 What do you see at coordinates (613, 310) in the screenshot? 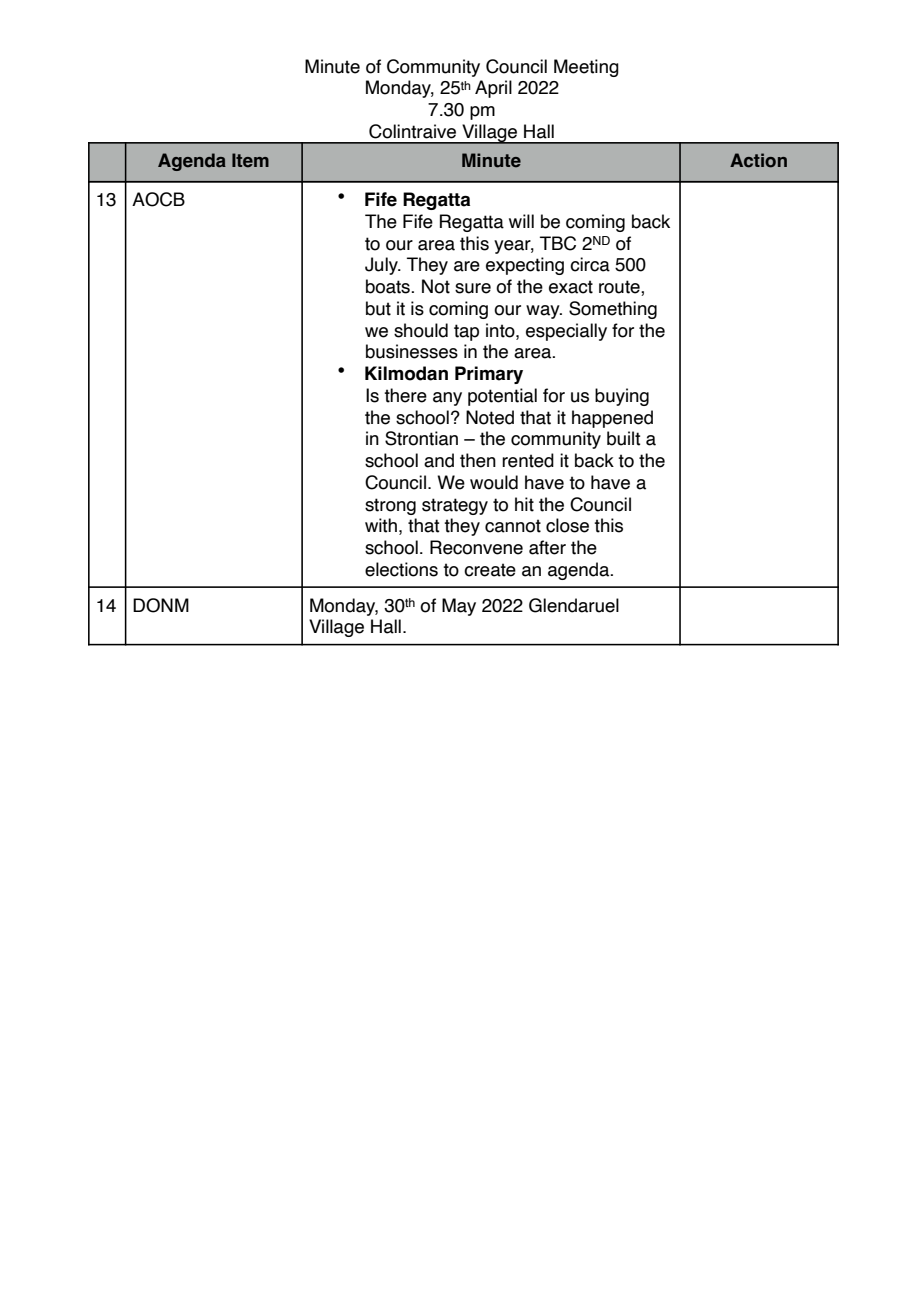
I see `Something` at bounding box center [613, 310].
